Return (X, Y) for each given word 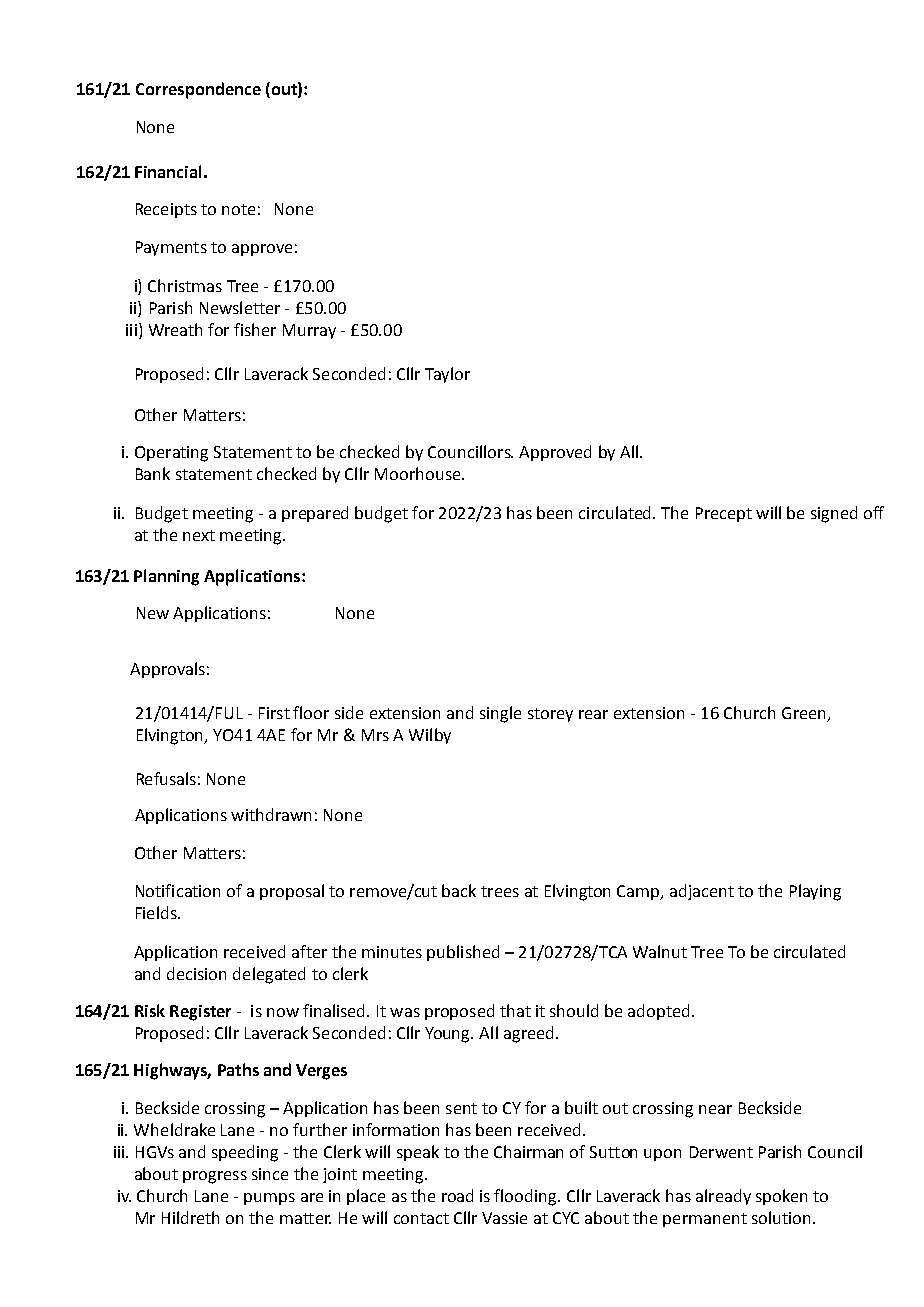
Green (803, 713)
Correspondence (198, 90)
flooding (526, 1197)
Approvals (167, 670)
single (500, 714)
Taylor (447, 375)
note (238, 209)
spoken (781, 1197)
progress (215, 1177)
